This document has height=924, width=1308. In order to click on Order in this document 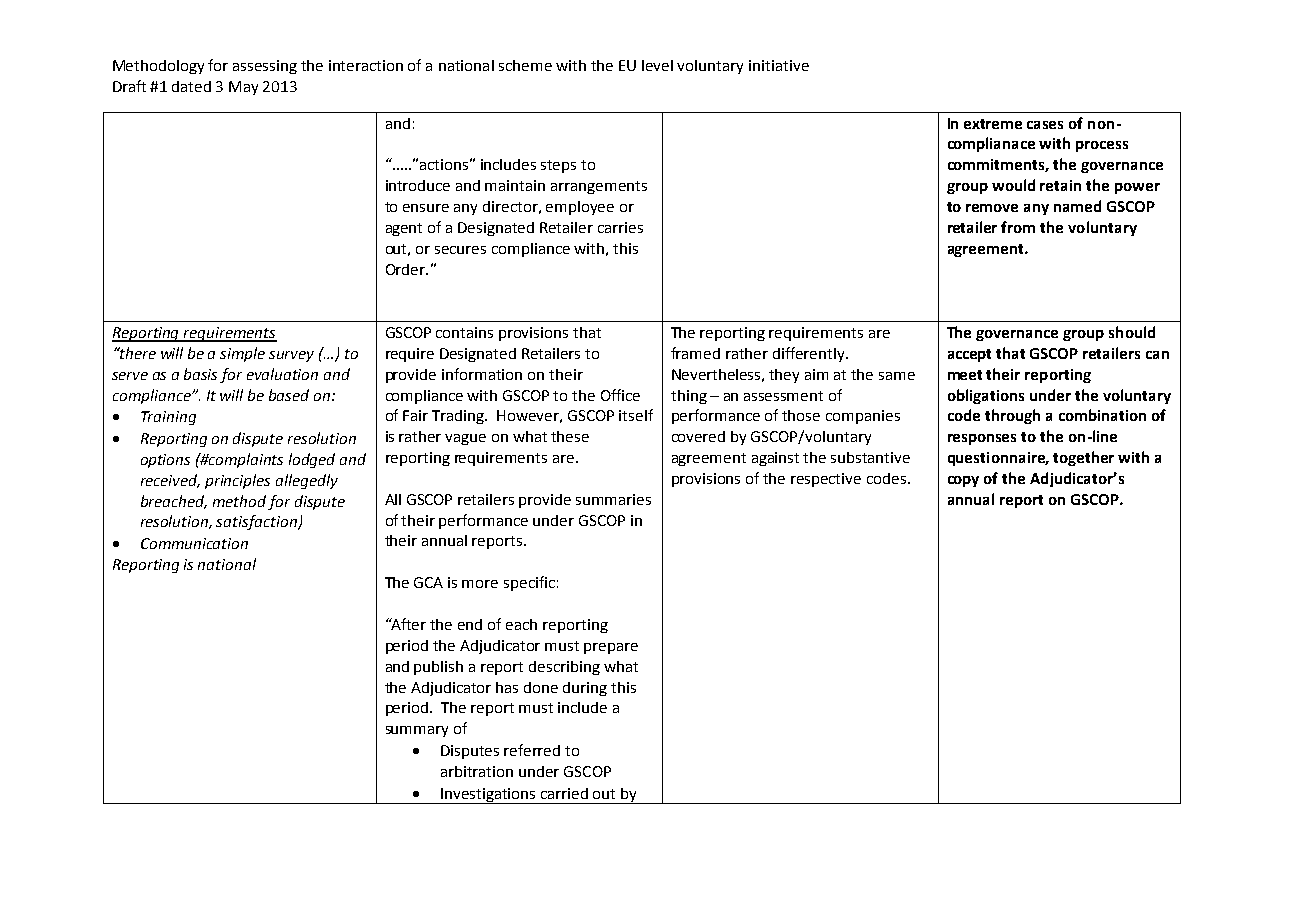, I will do `click(406, 269)`.
